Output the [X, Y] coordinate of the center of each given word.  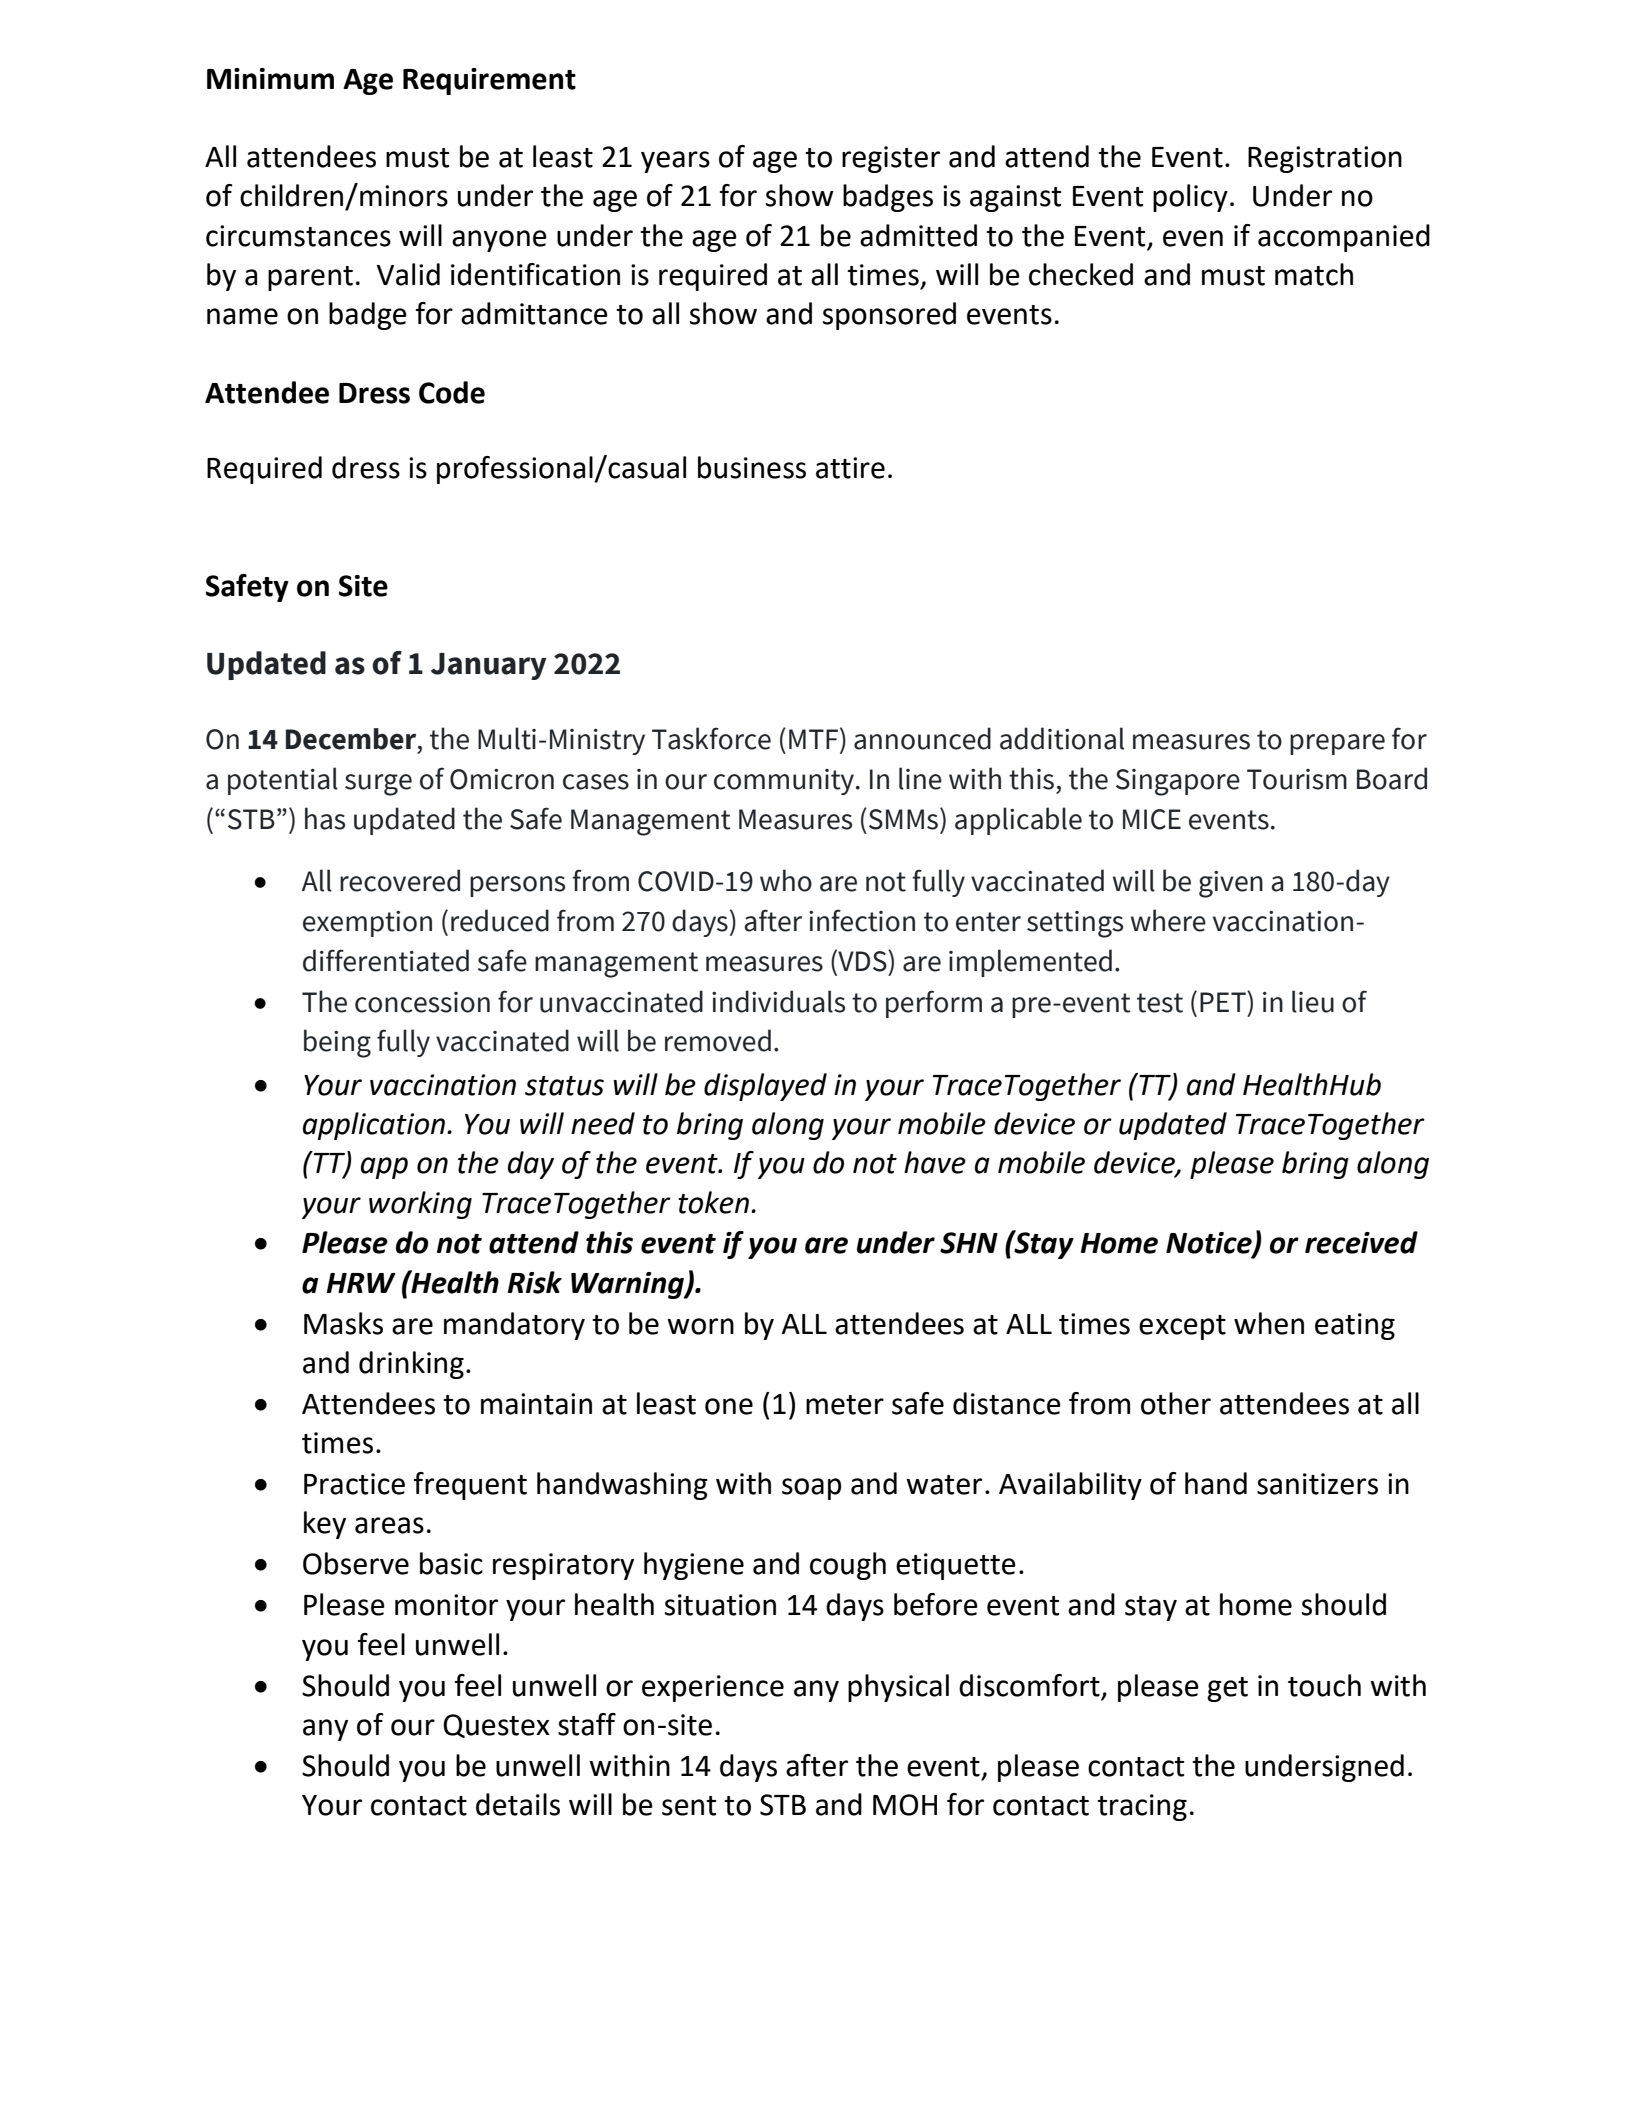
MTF [815, 738]
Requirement [489, 81]
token [713, 1202]
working [420, 1205]
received [1361, 1242]
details [518, 1804]
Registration [1325, 159]
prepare [1337, 744]
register [891, 159]
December [352, 739]
